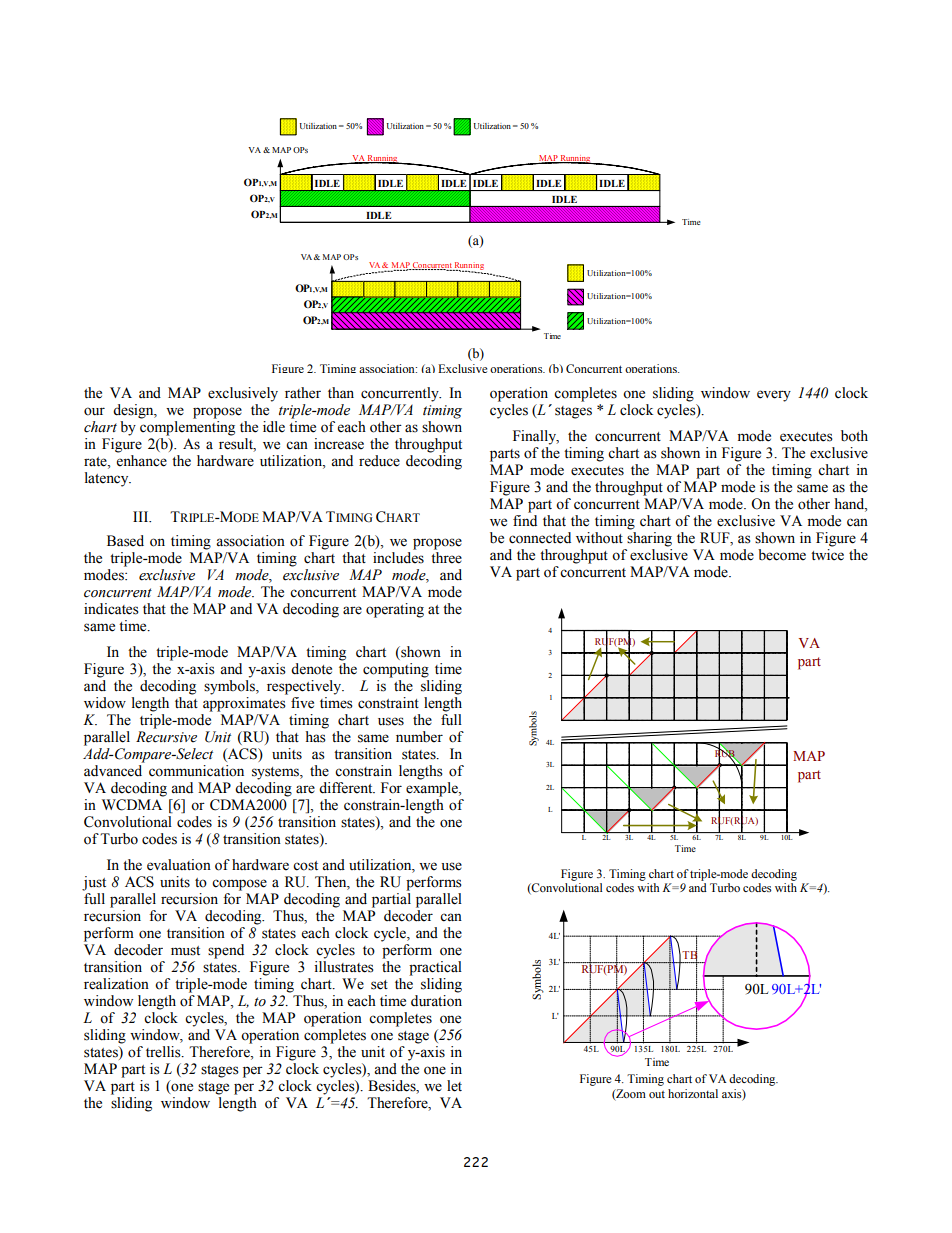 The height and width of the screenshot is (1233, 952). Describe the element at coordinates (379, 461) in the screenshot. I see `reduce` at that location.
